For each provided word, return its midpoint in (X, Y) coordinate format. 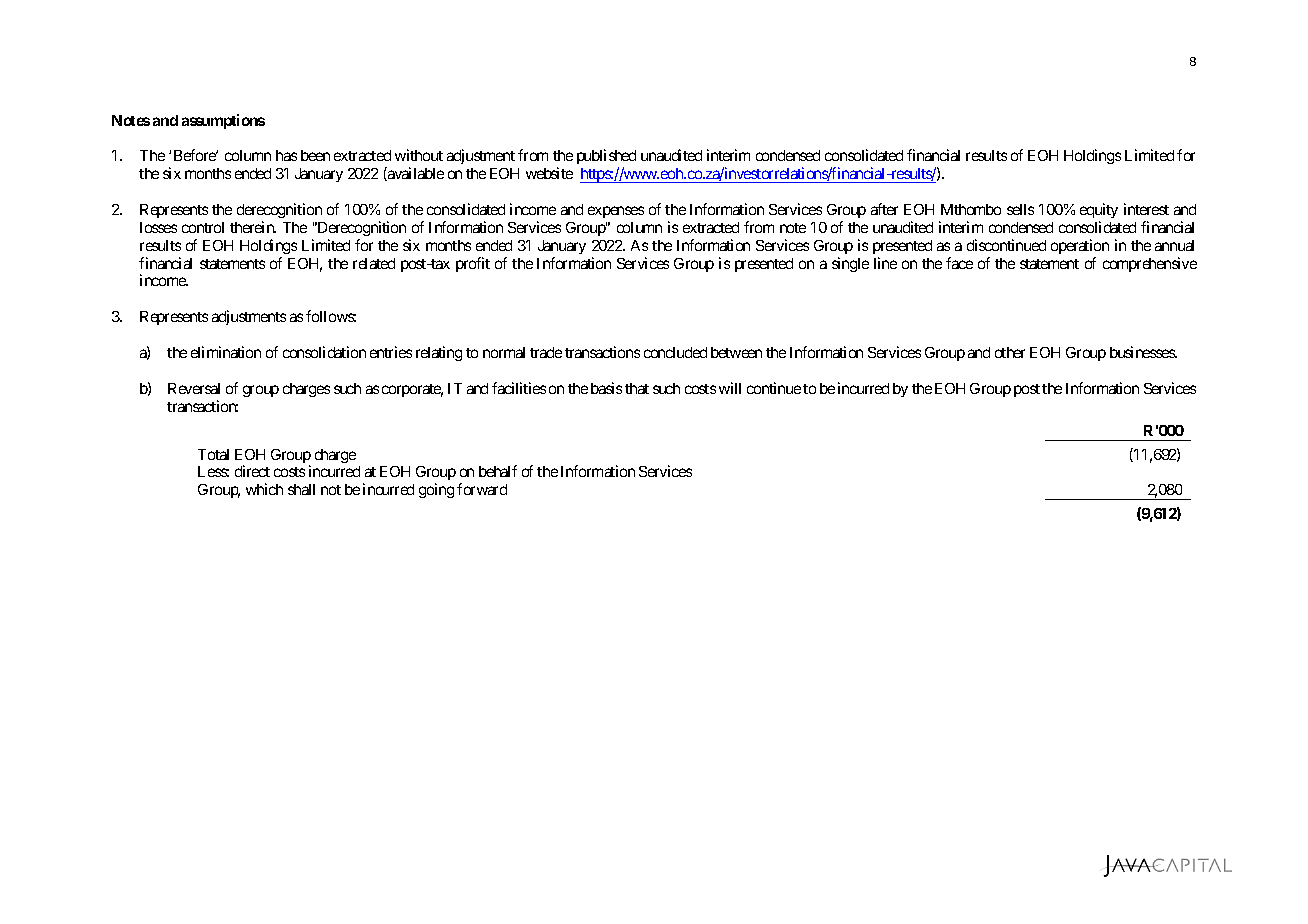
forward (482, 489)
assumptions (223, 121)
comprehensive (1150, 264)
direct (252, 471)
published (606, 158)
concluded (675, 352)
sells (1020, 209)
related (374, 263)
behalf (498, 471)
